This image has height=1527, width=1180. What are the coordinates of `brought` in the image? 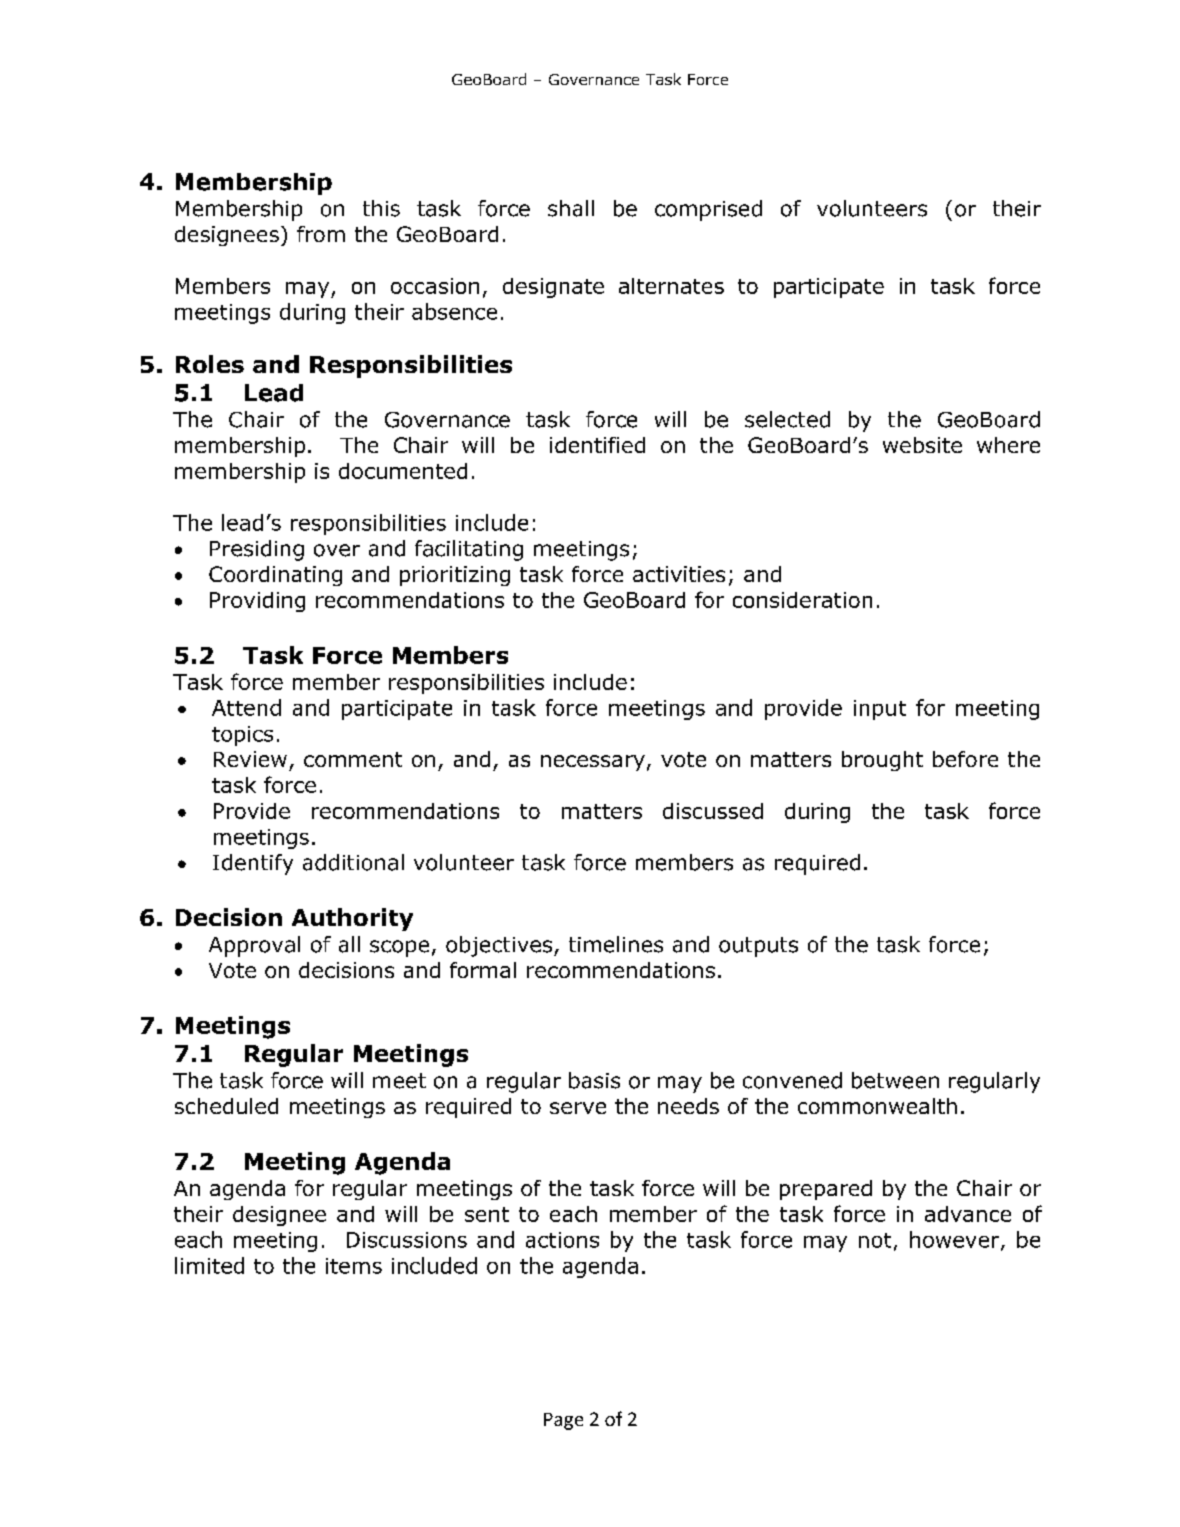 It's located at (882, 761).
